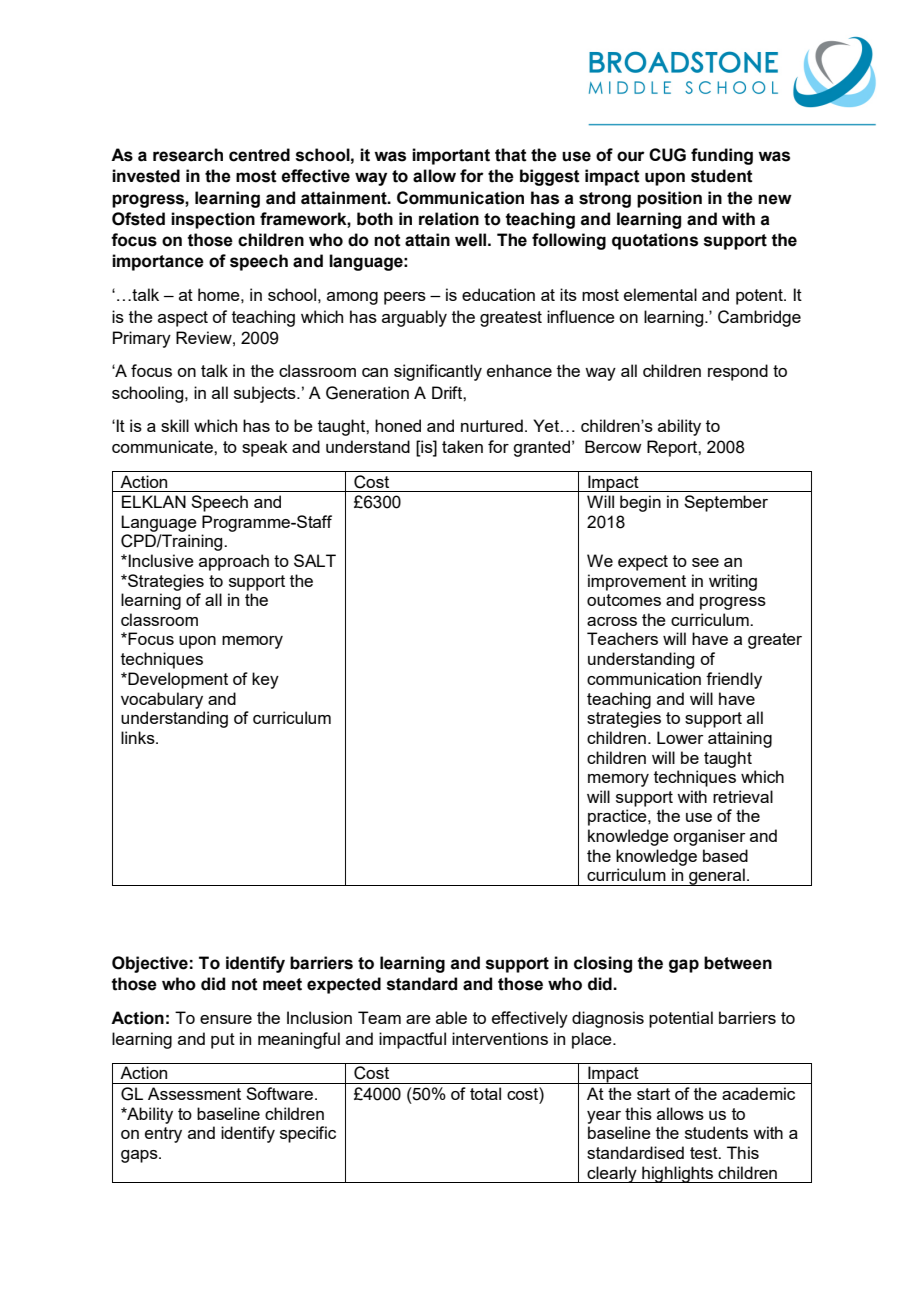  I want to click on important, so click(451, 156).
